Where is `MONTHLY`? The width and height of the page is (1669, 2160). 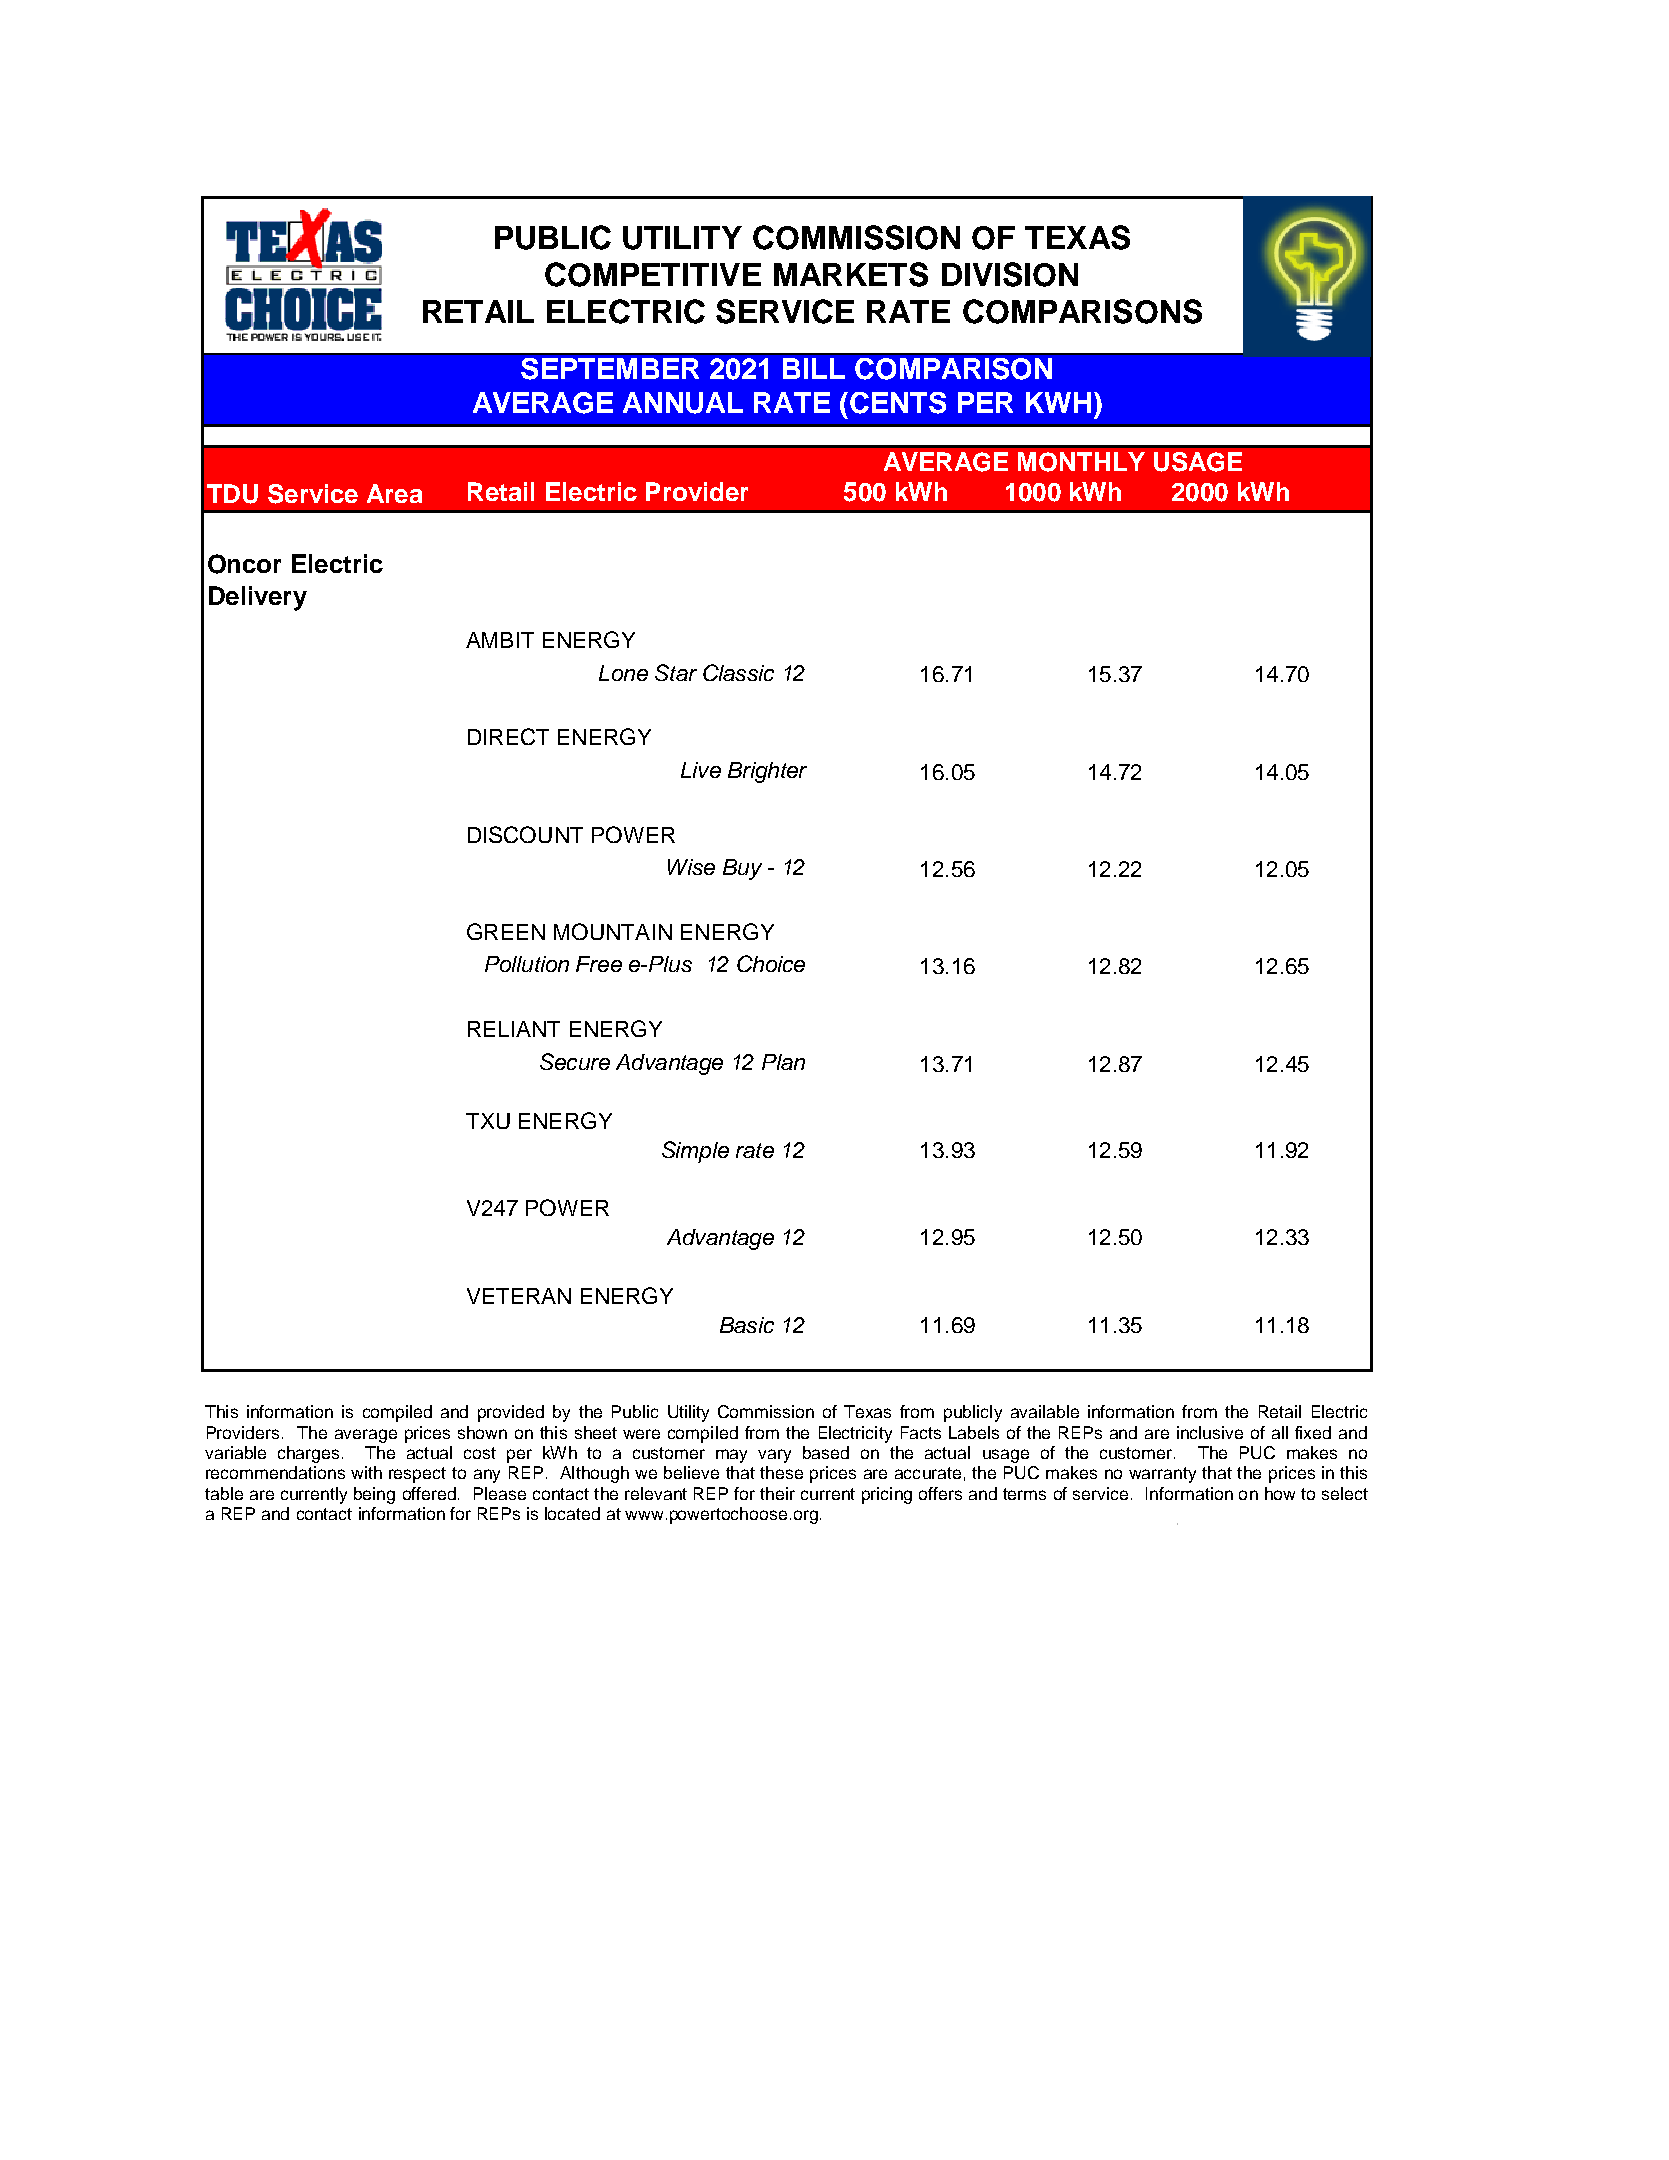 MONTHLY is located at coordinates (1081, 462).
